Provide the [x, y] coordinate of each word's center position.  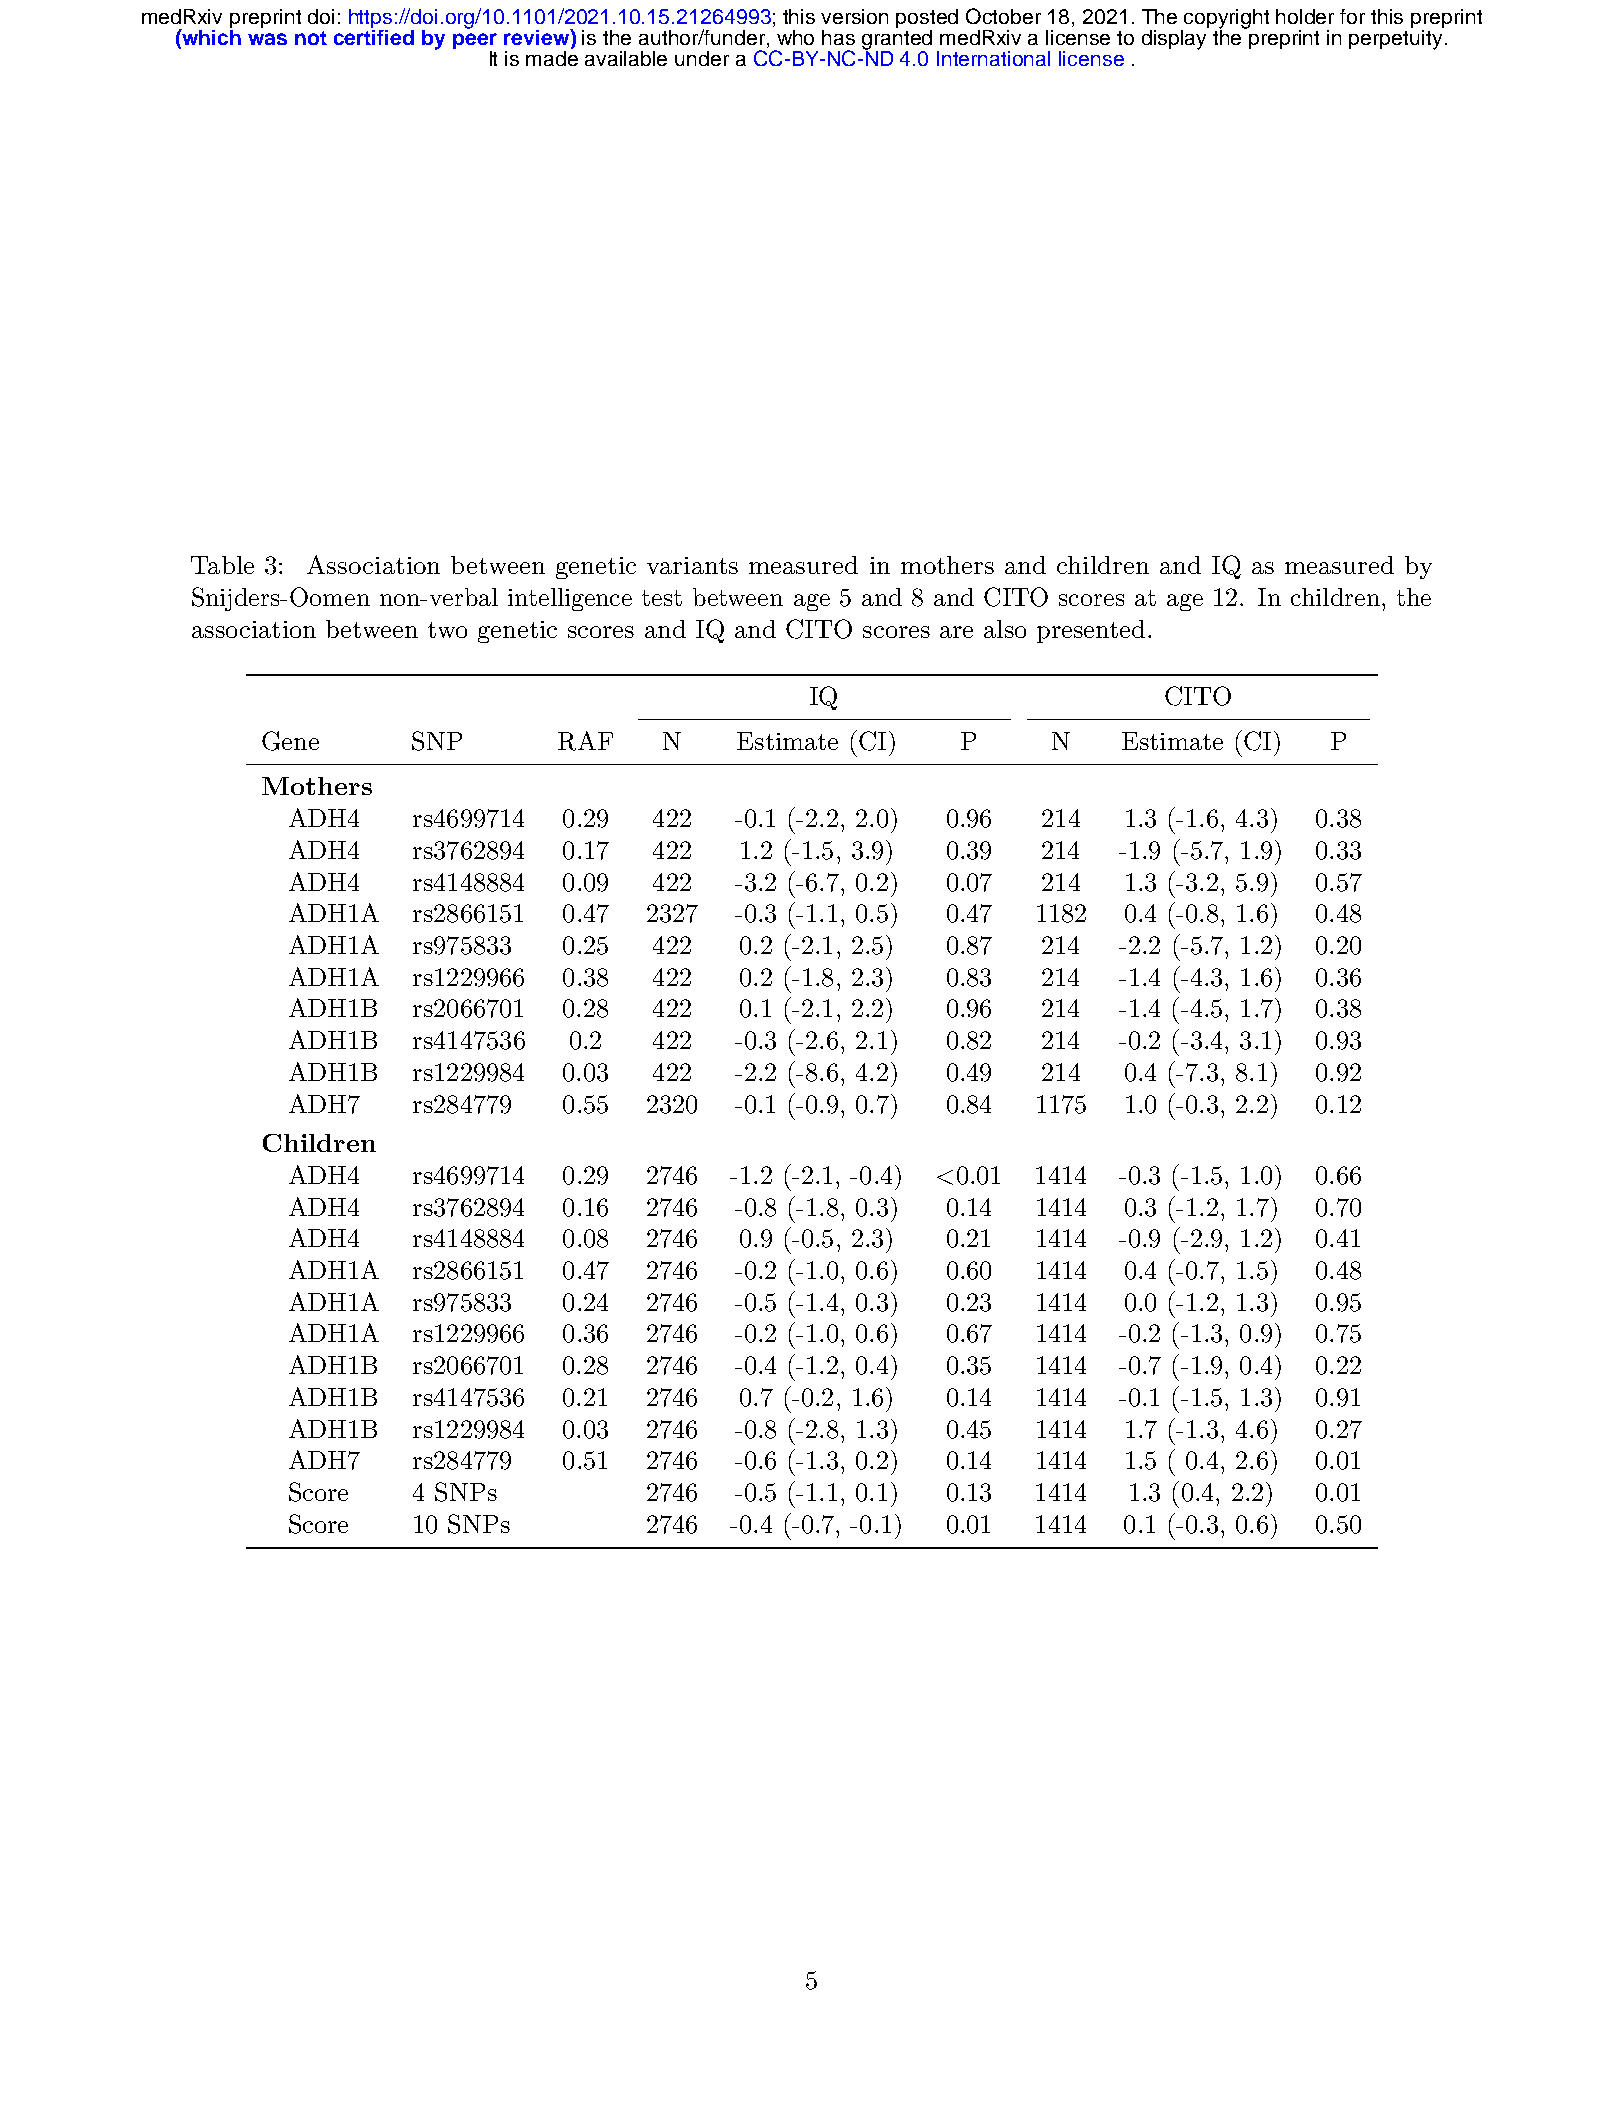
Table [222, 565]
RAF [585, 741]
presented [1091, 631]
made [552, 58]
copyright [1226, 20]
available [626, 58]
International [993, 58]
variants [692, 565]
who [795, 37]
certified [374, 36]
